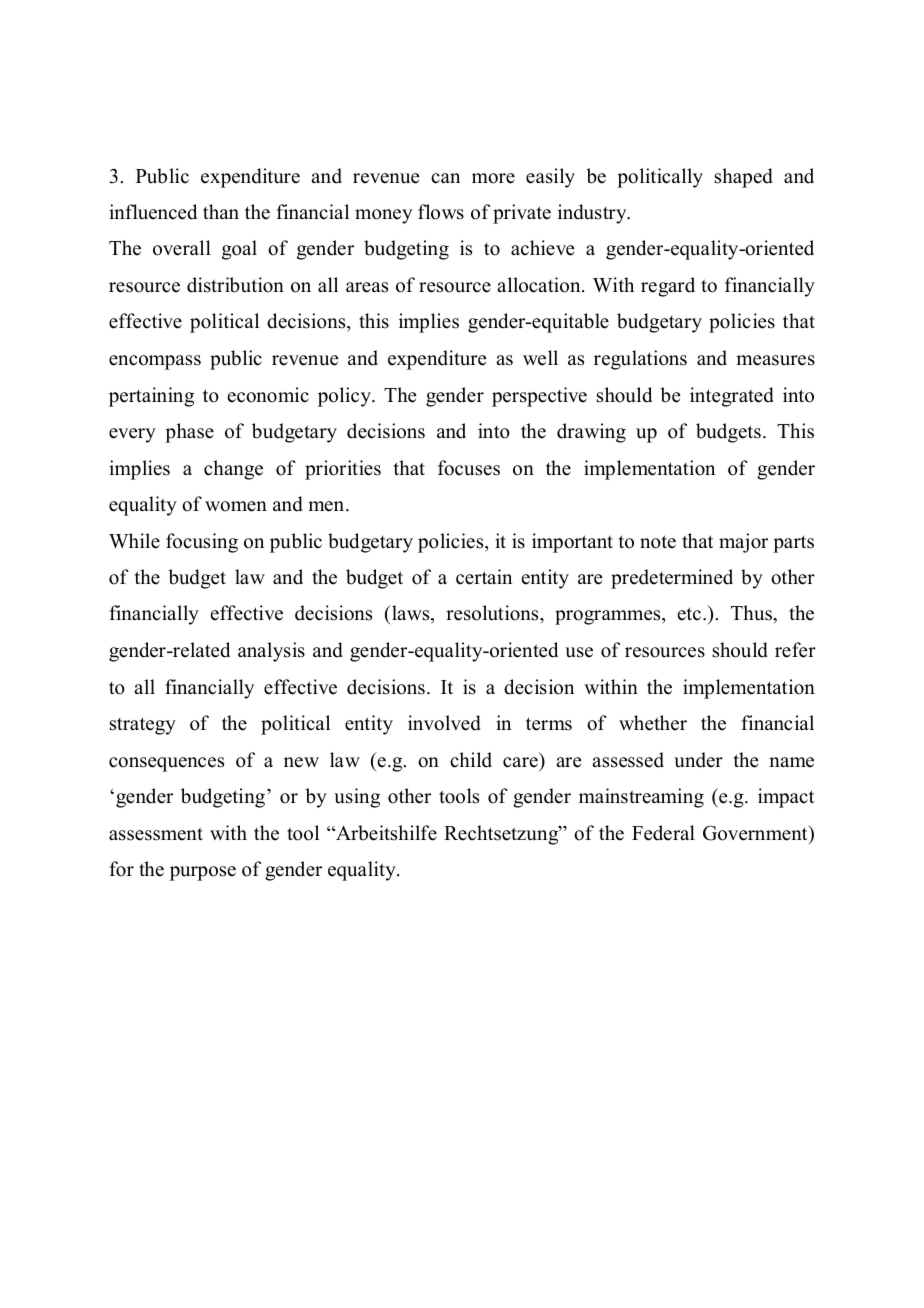  What do you see at coordinates (484, 577) in the page?
I see `certain` at bounding box center [484, 577].
